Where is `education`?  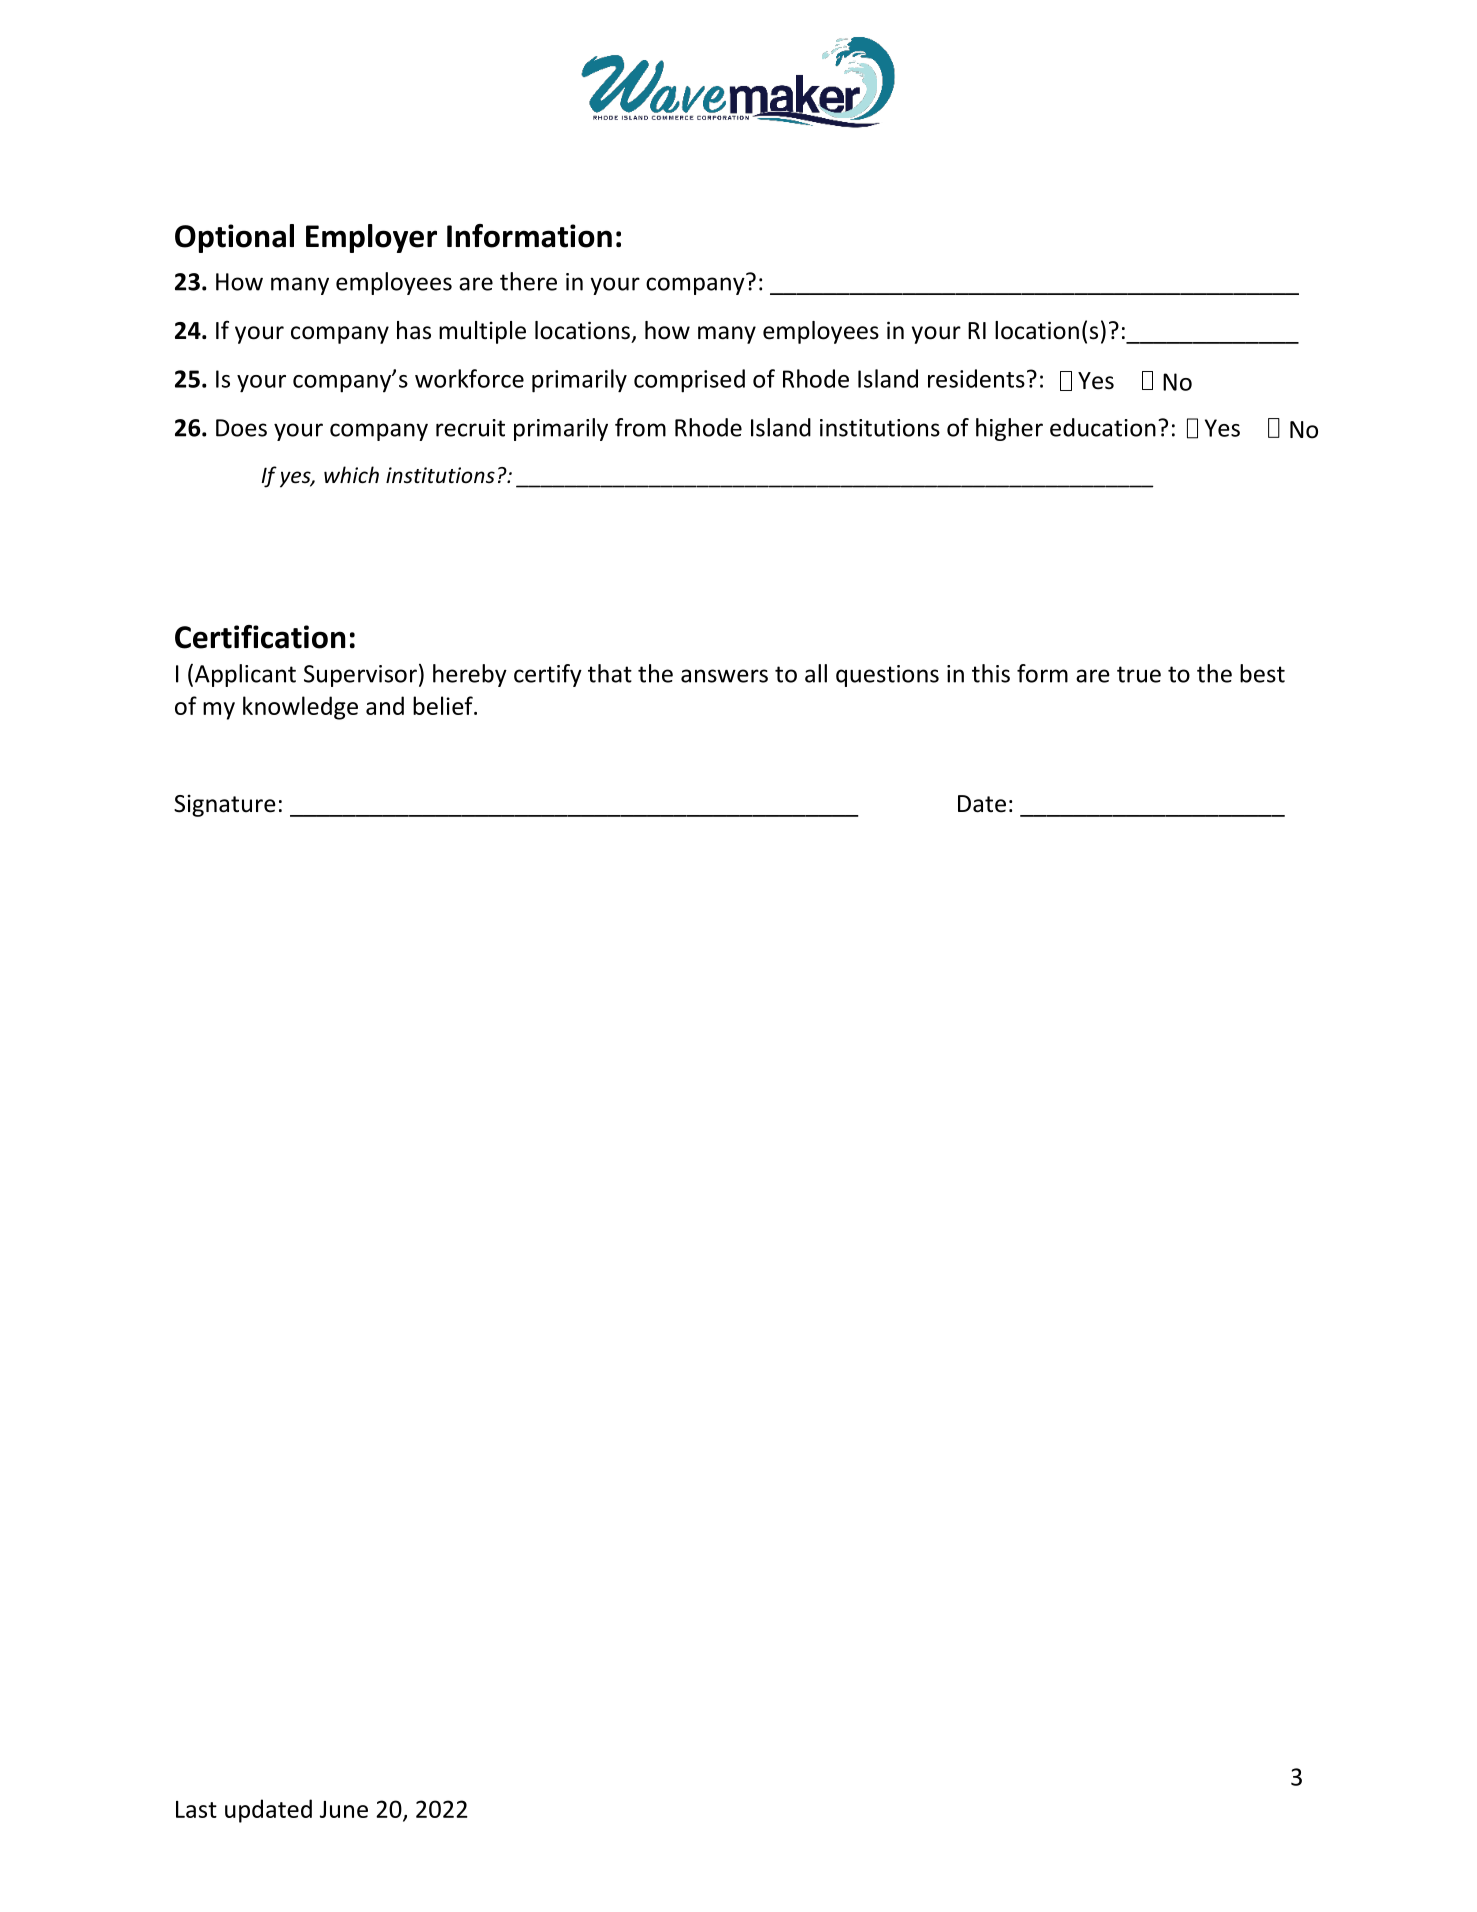 education is located at coordinates (1103, 427).
